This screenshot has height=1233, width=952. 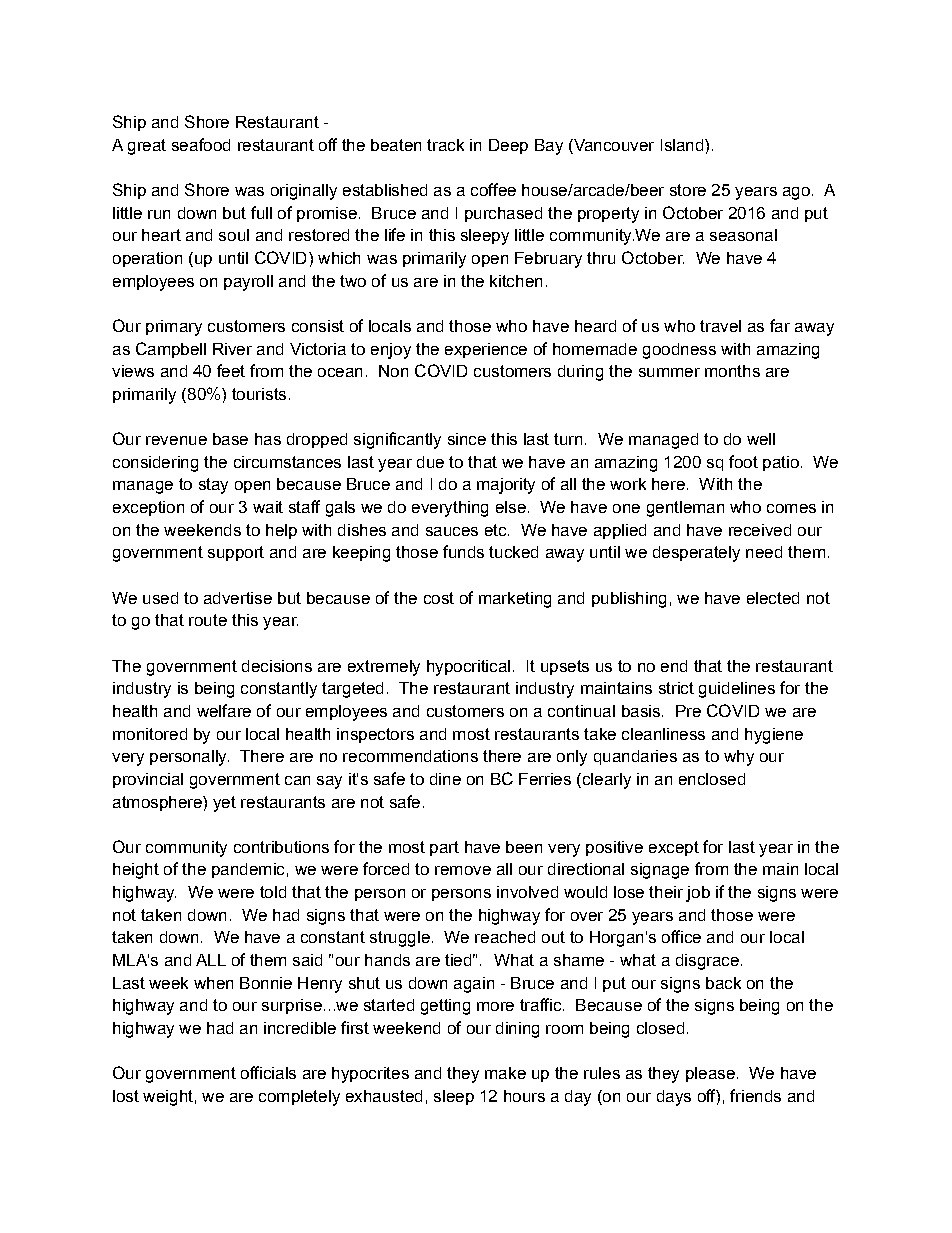 What do you see at coordinates (208, 620) in the screenshot?
I see `route` at bounding box center [208, 620].
